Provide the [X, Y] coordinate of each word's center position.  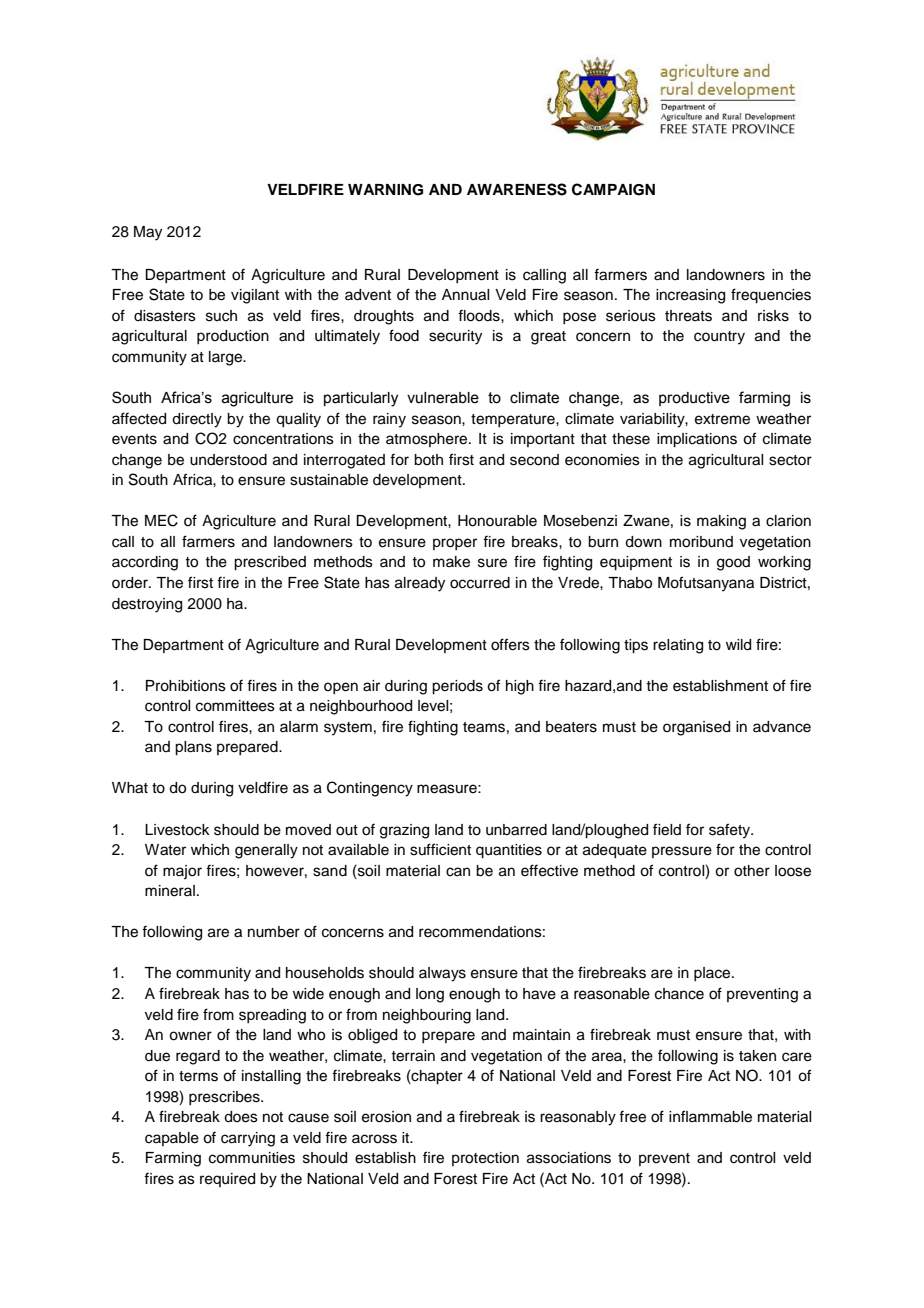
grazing [404, 831]
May [148, 233]
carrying [248, 1139]
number [274, 932]
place [713, 974]
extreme [722, 419]
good [733, 563]
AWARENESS [517, 189]
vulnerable [443, 398]
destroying [147, 605]
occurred [480, 583]
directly [197, 420]
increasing [690, 296]
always [442, 974]
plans [193, 748]
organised [696, 728]
